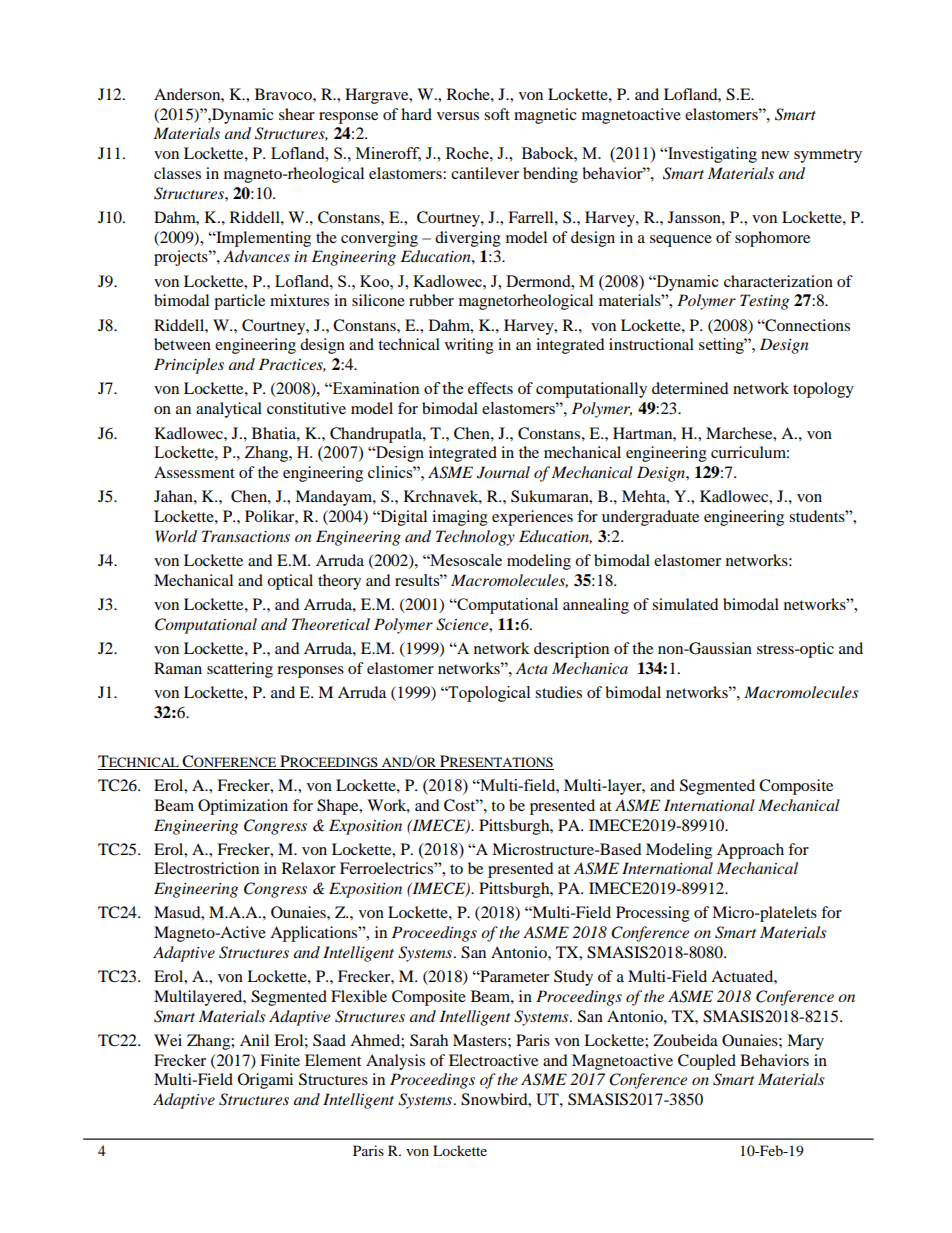 The width and height of the screenshot is (952, 1233). I want to click on soft, so click(497, 114).
